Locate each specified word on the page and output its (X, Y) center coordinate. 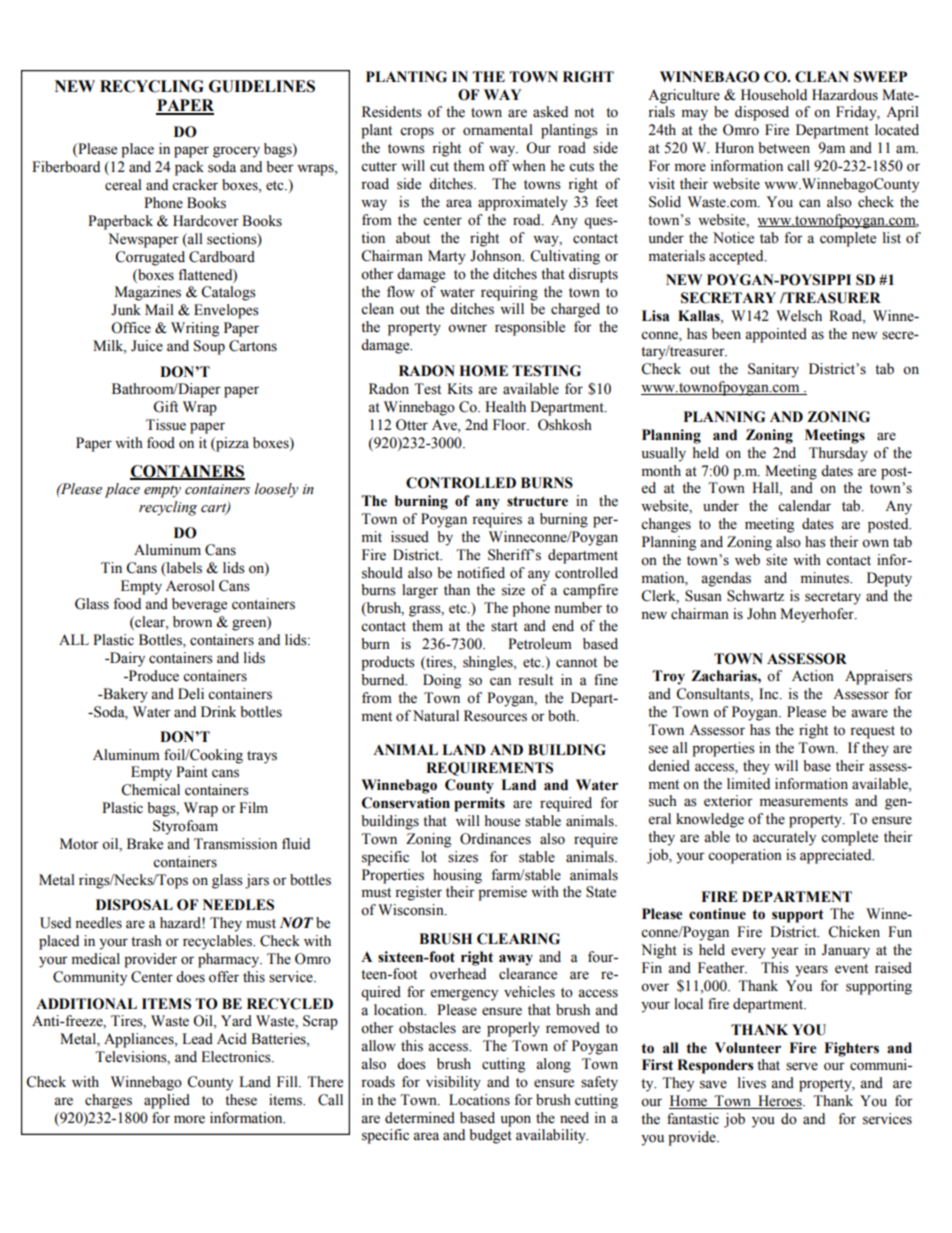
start (504, 627)
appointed (776, 335)
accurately (784, 838)
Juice (147, 346)
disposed (762, 113)
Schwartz (755, 596)
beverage (199, 605)
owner (467, 328)
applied (167, 1101)
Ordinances (495, 839)
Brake (145, 844)
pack (189, 168)
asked (550, 112)
